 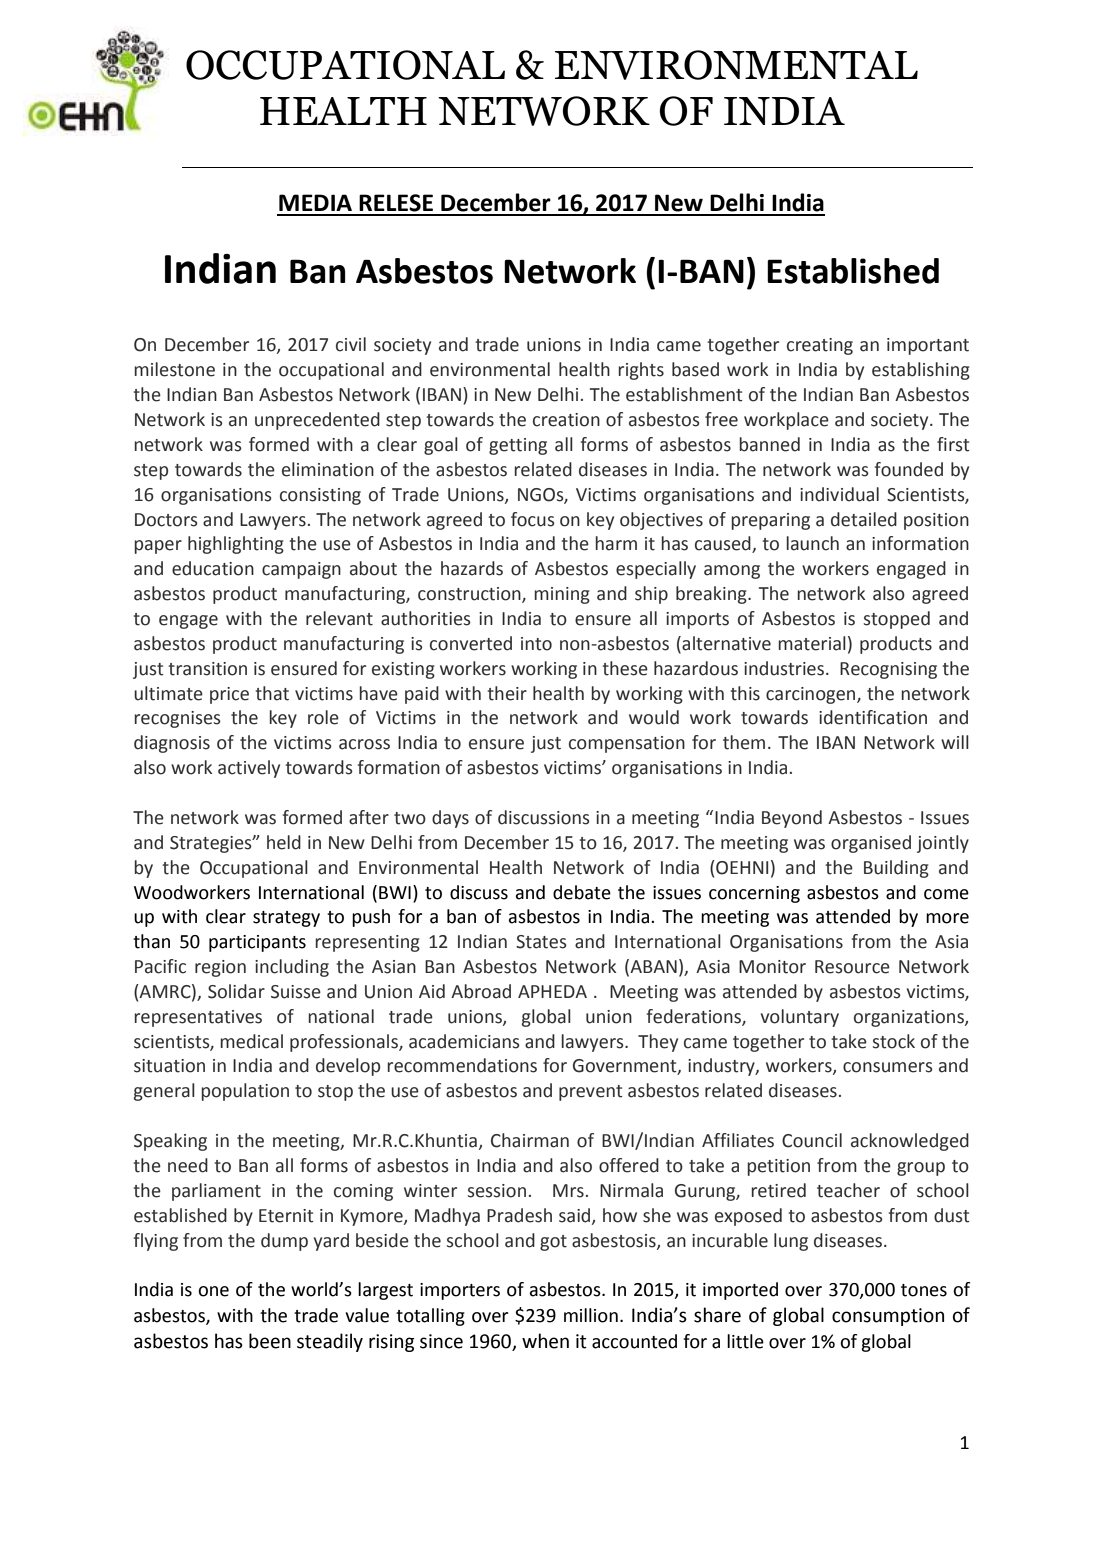 What do you see at coordinates (174, 369) in the screenshot?
I see `milestone` at bounding box center [174, 369].
